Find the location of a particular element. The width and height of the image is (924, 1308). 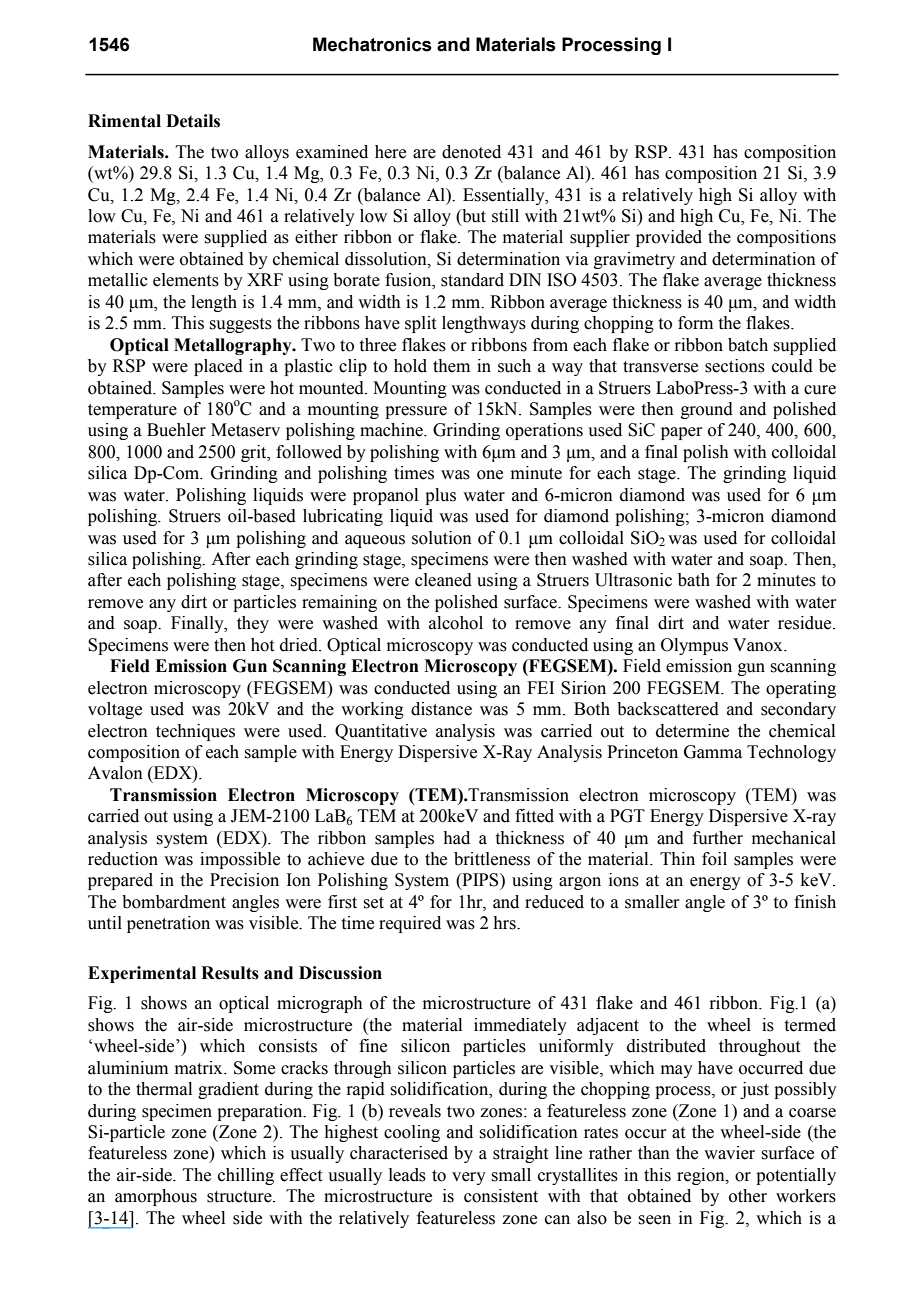

Olympus is located at coordinates (694, 646).
